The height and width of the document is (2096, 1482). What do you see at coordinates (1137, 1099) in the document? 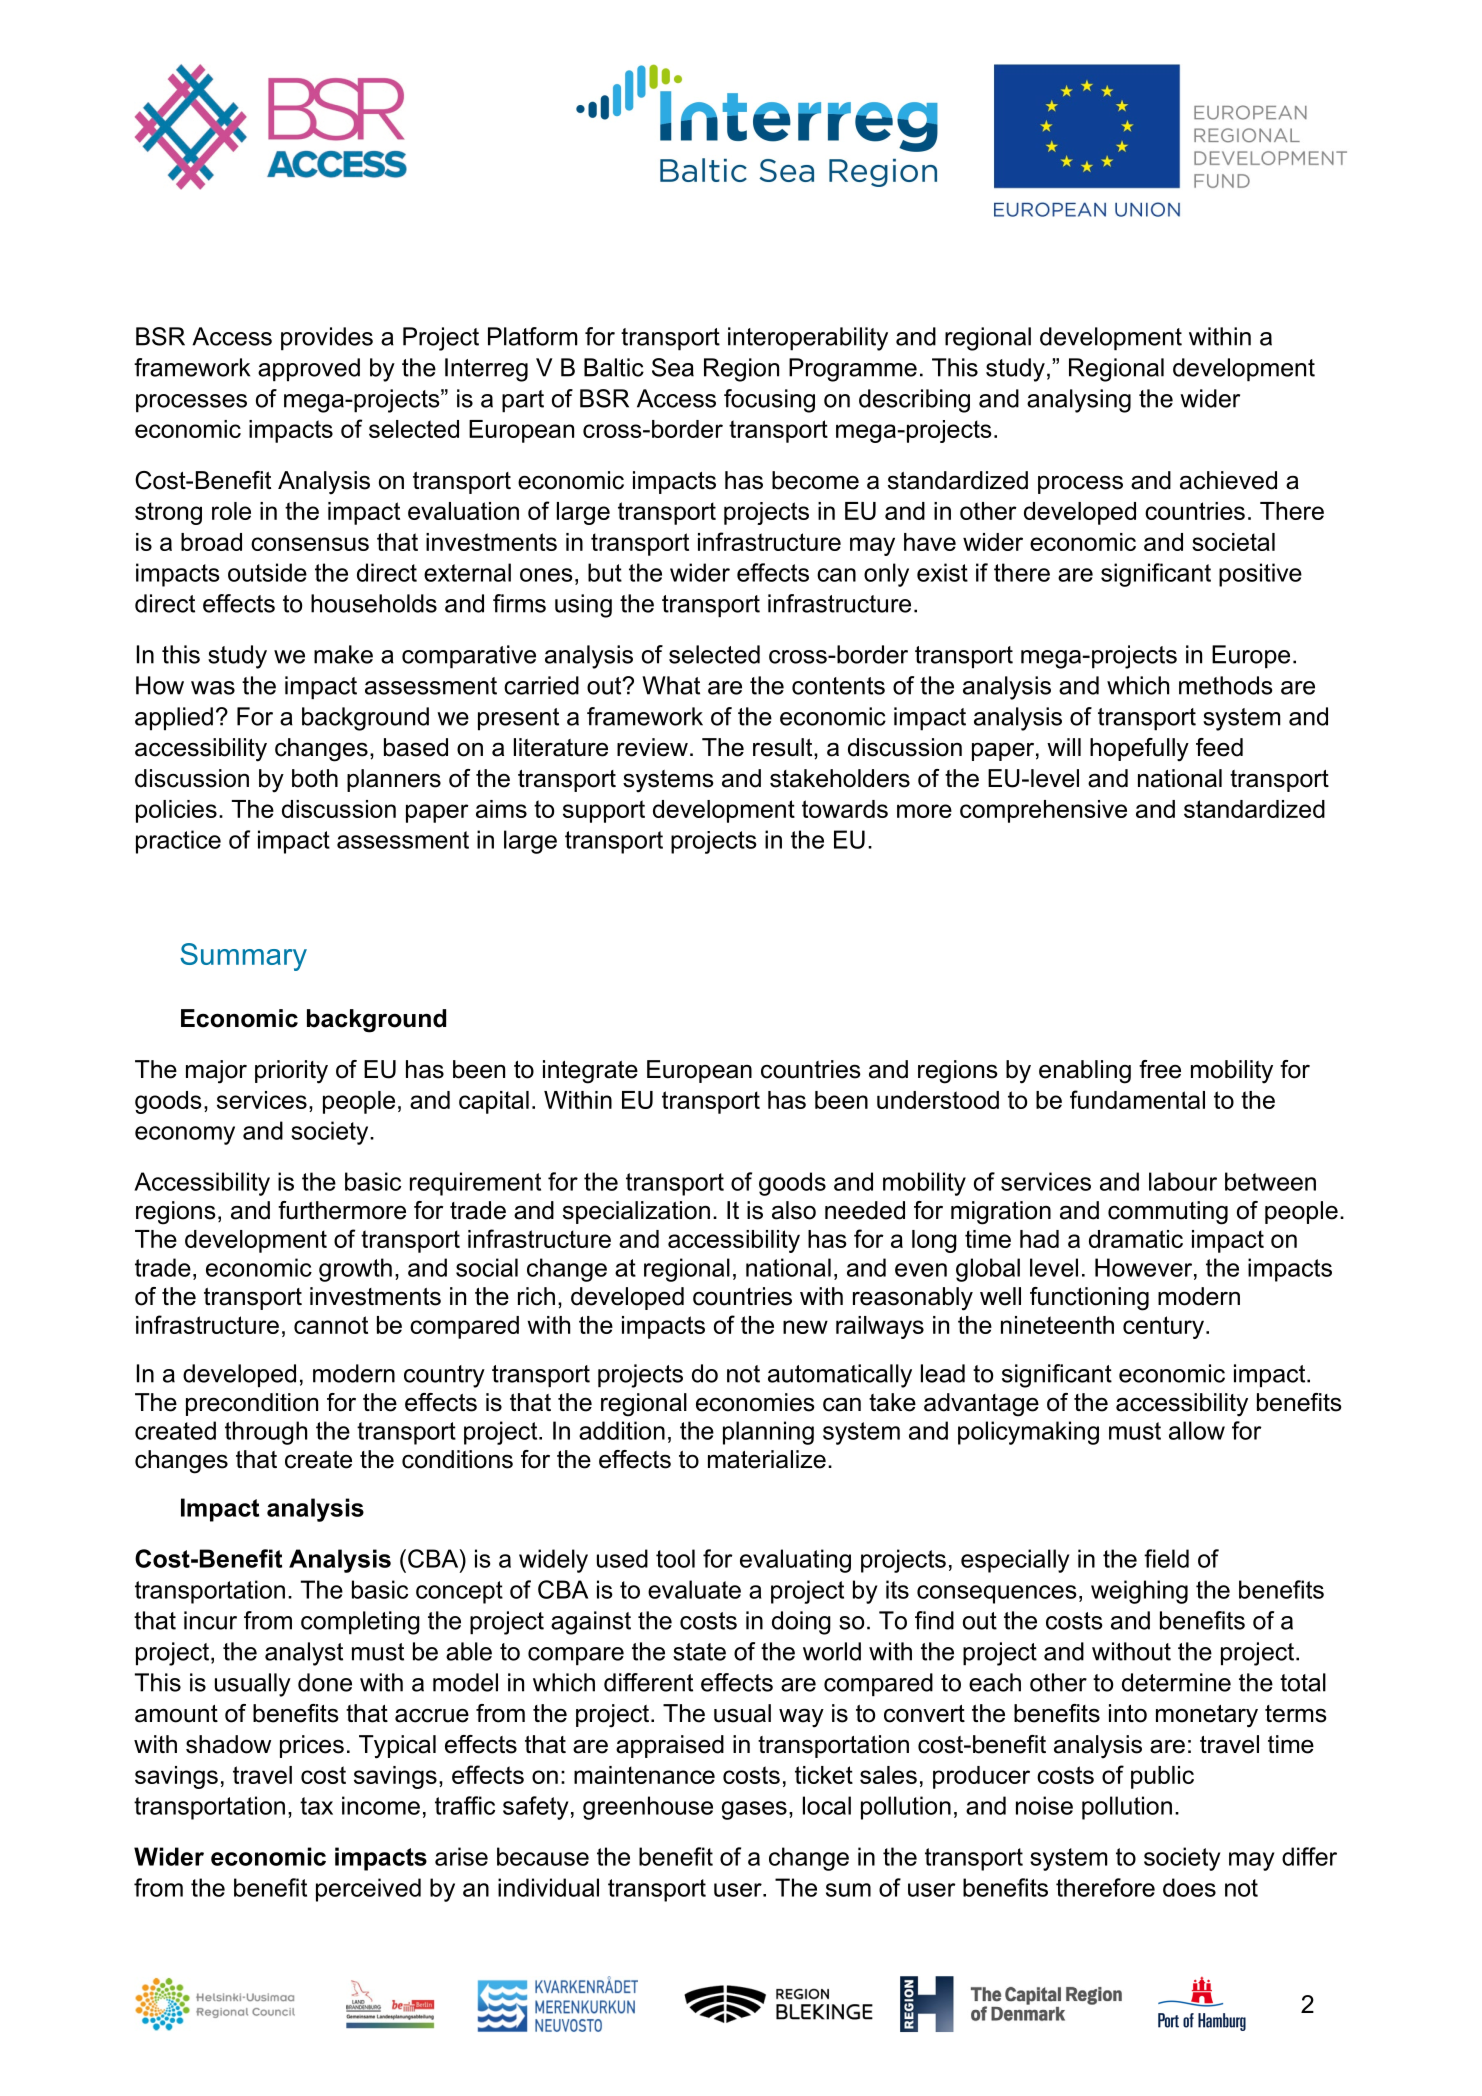
I see `fundamental` at bounding box center [1137, 1099].
